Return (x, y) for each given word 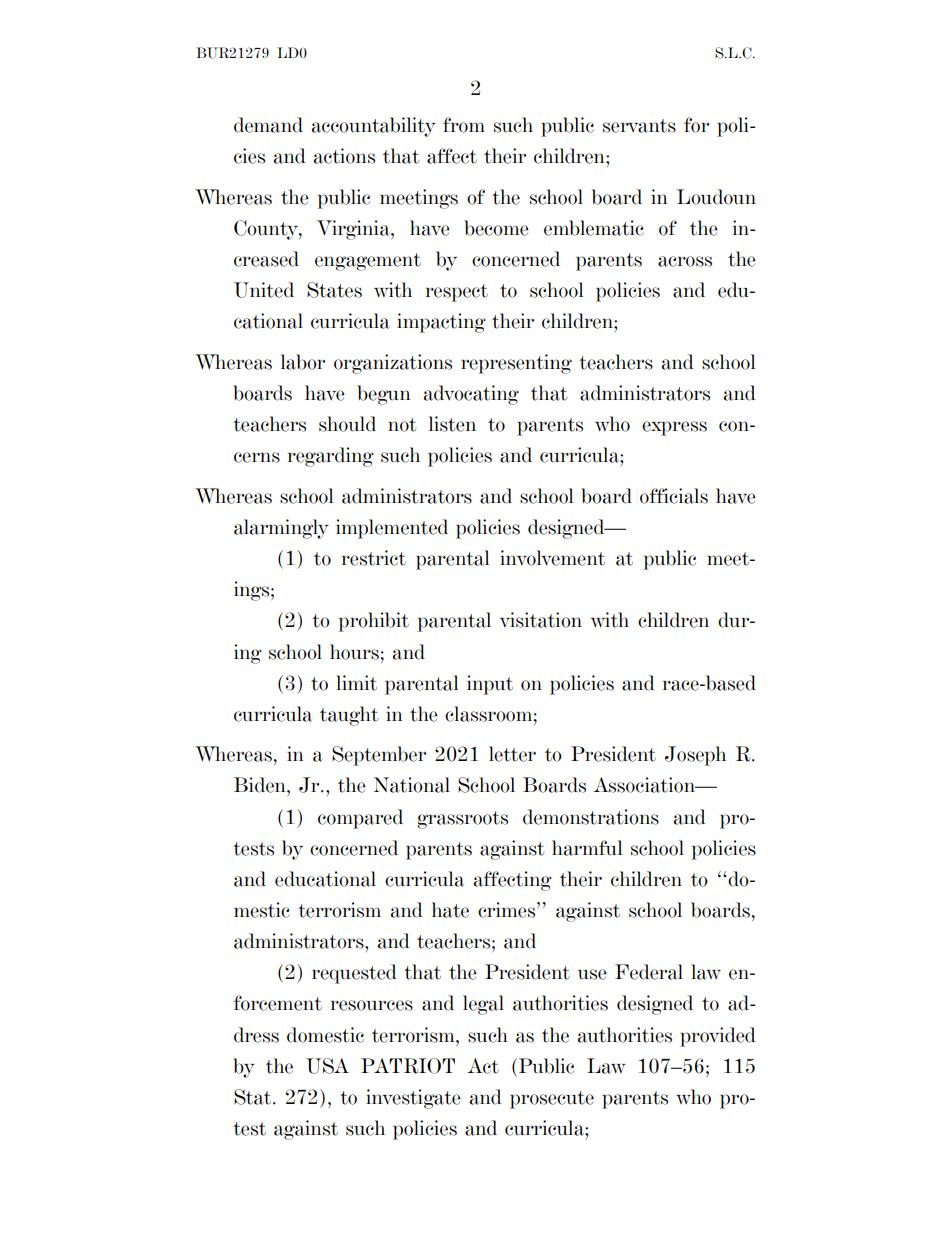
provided (718, 1037)
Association (645, 785)
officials (674, 496)
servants (639, 126)
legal (483, 1005)
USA (327, 1066)
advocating (471, 395)
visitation (541, 620)
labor (303, 362)
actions (344, 156)
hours (354, 652)
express (674, 428)
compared (360, 819)
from (464, 125)
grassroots (462, 820)
